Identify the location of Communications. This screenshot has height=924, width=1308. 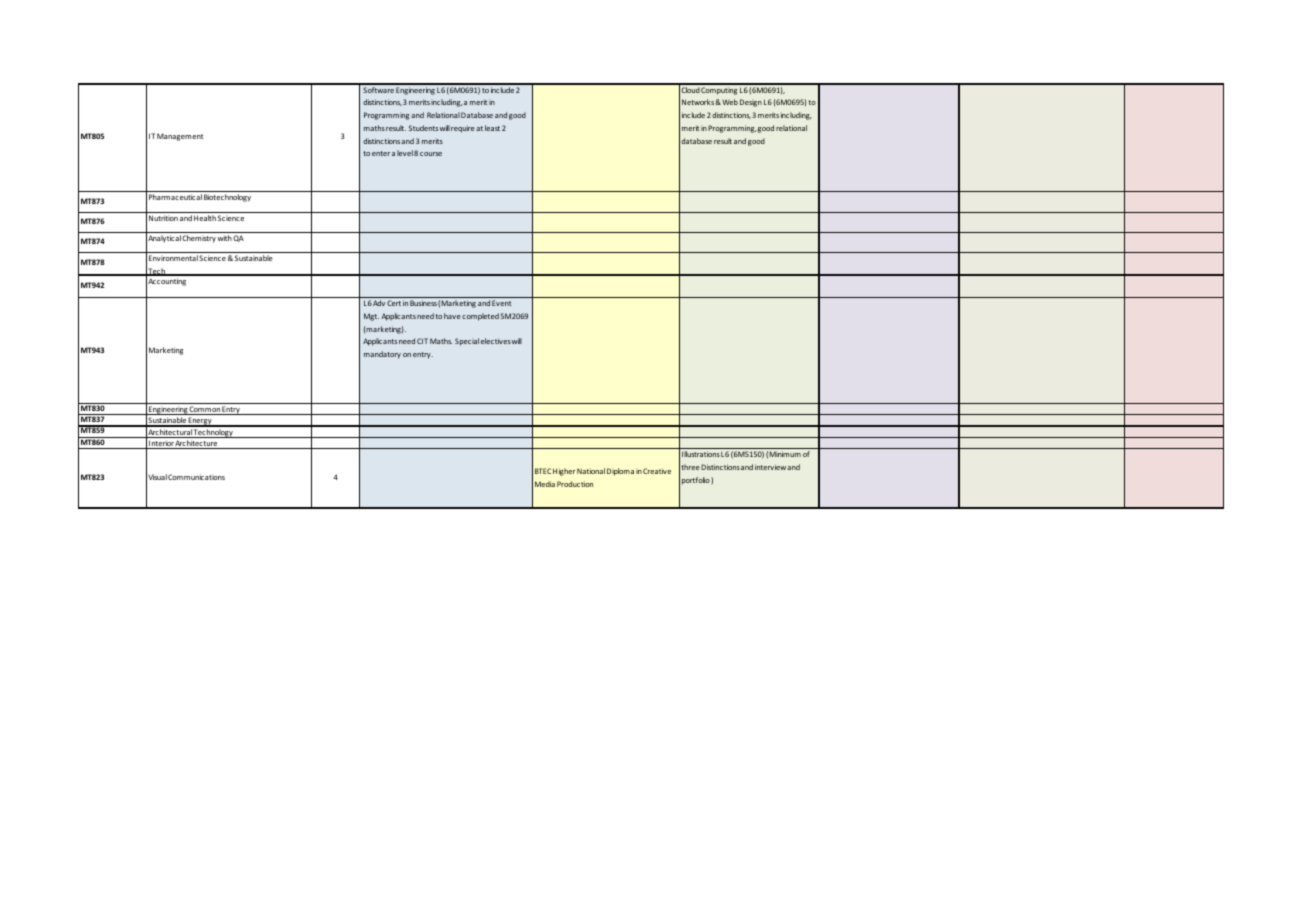
(196, 477).
